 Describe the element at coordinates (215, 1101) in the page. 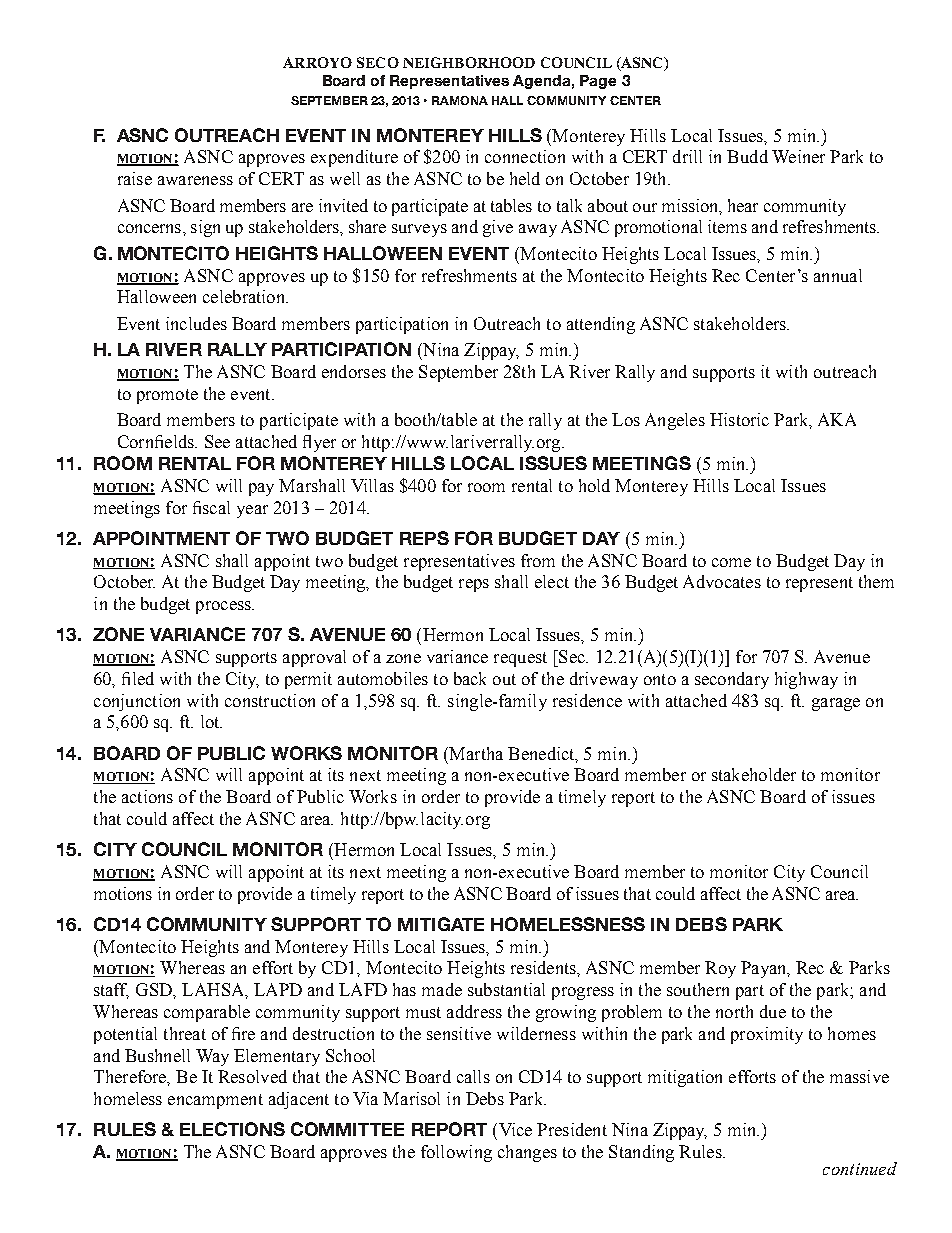

I see `encampment` at that location.
